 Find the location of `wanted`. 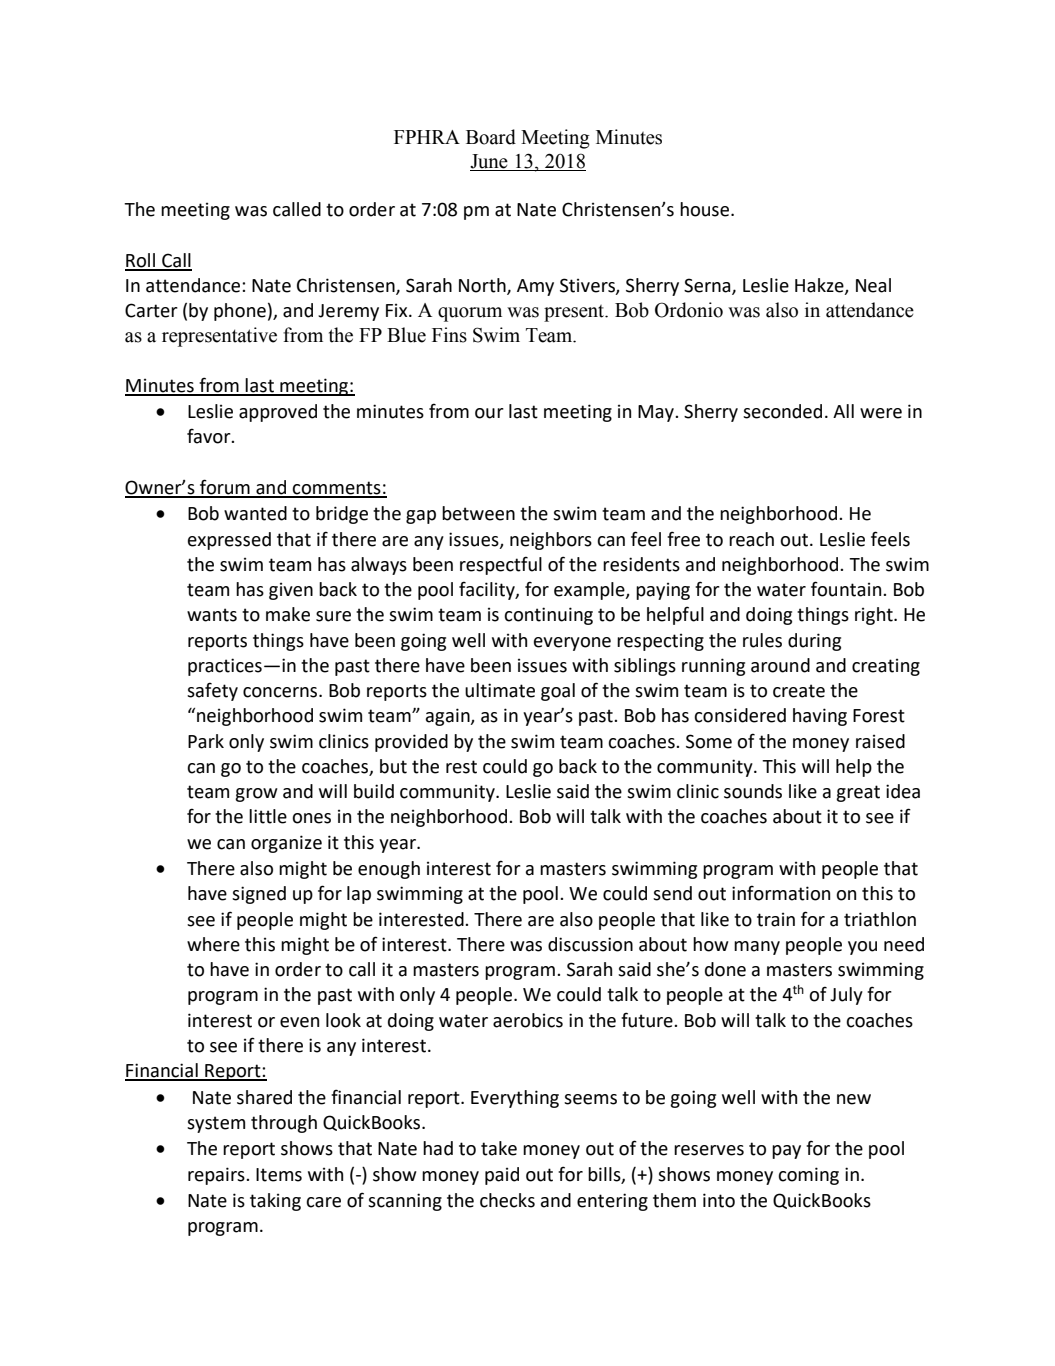

wanted is located at coordinates (255, 513).
